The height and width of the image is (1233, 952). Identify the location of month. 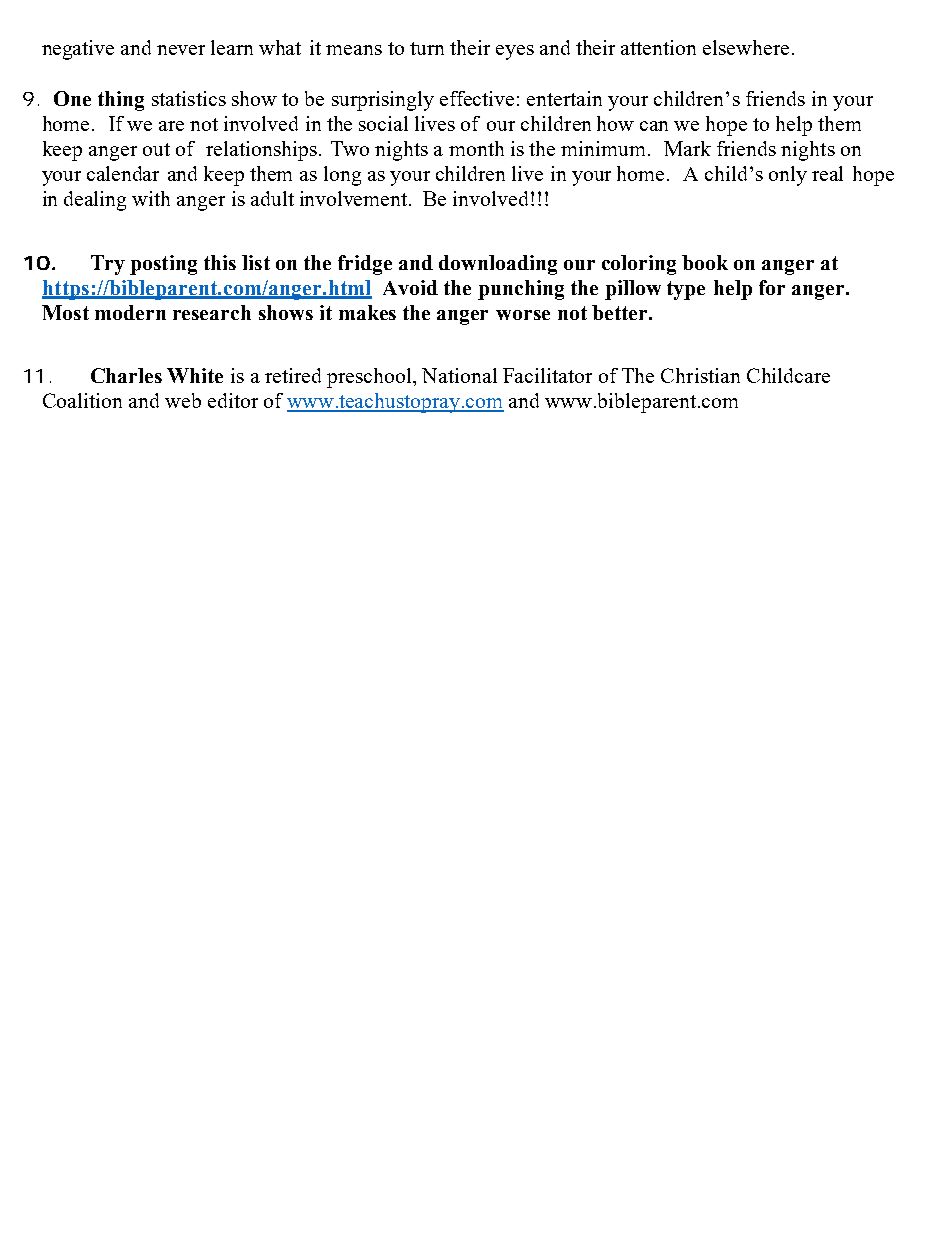
(476, 148).
